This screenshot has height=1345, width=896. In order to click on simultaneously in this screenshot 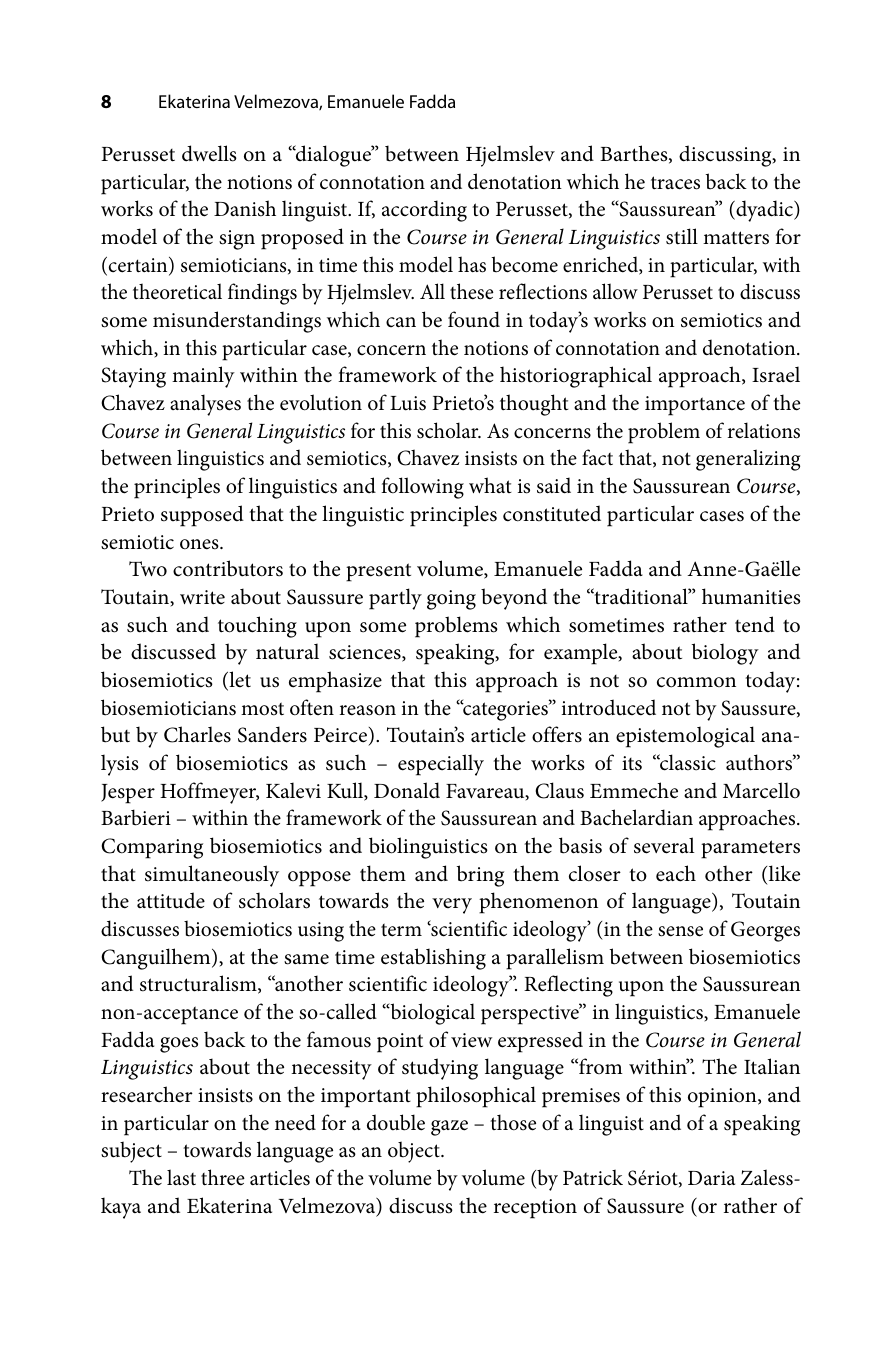, I will do `click(212, 876)`.
